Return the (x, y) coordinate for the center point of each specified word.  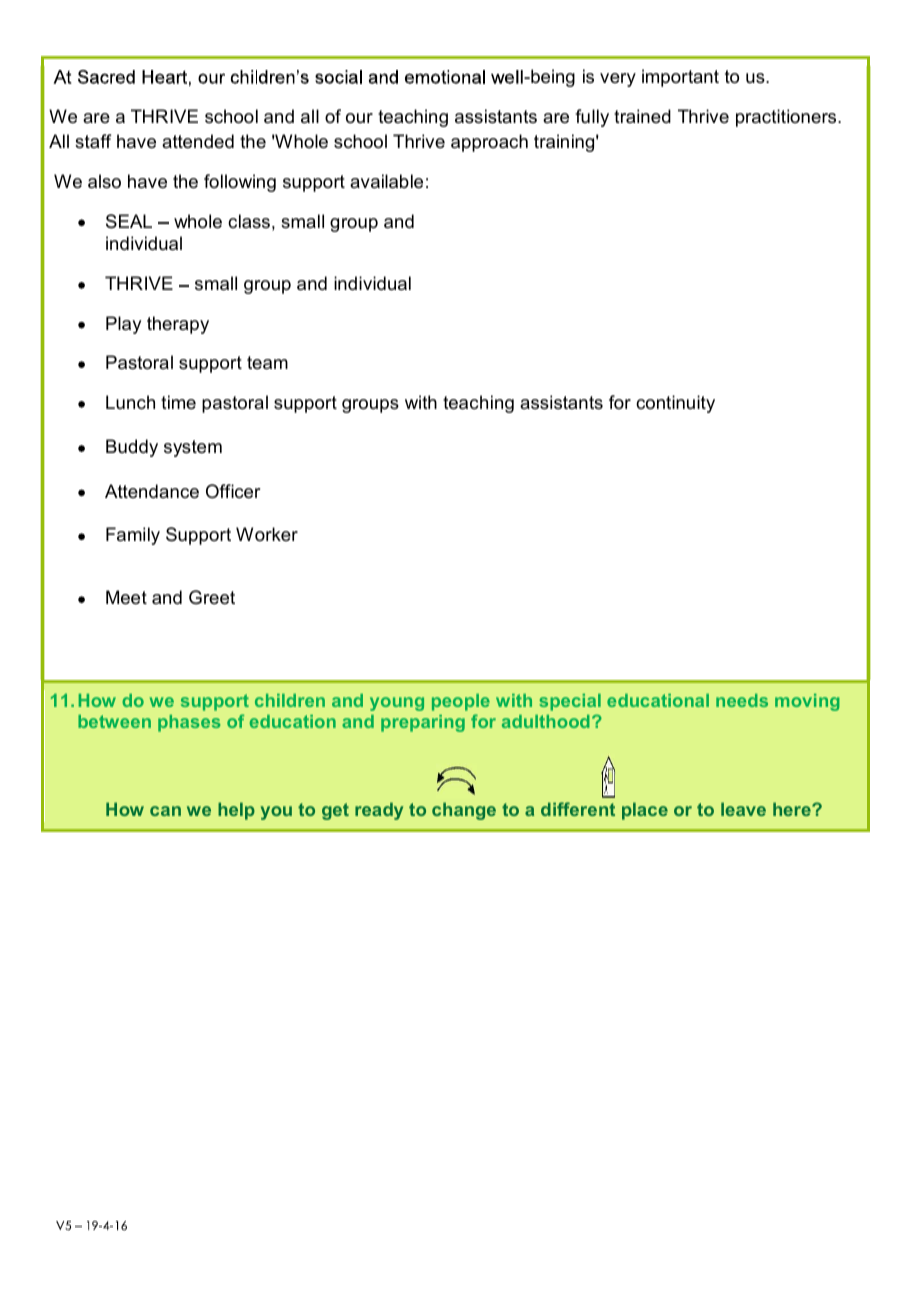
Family (133, 536)
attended (198, 141)
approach (489, 143)
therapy (178, 325)
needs (742, 700)
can (165, 811)
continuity (675, 404)
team (267, 363)
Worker (267, 534)
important (680, 78)
